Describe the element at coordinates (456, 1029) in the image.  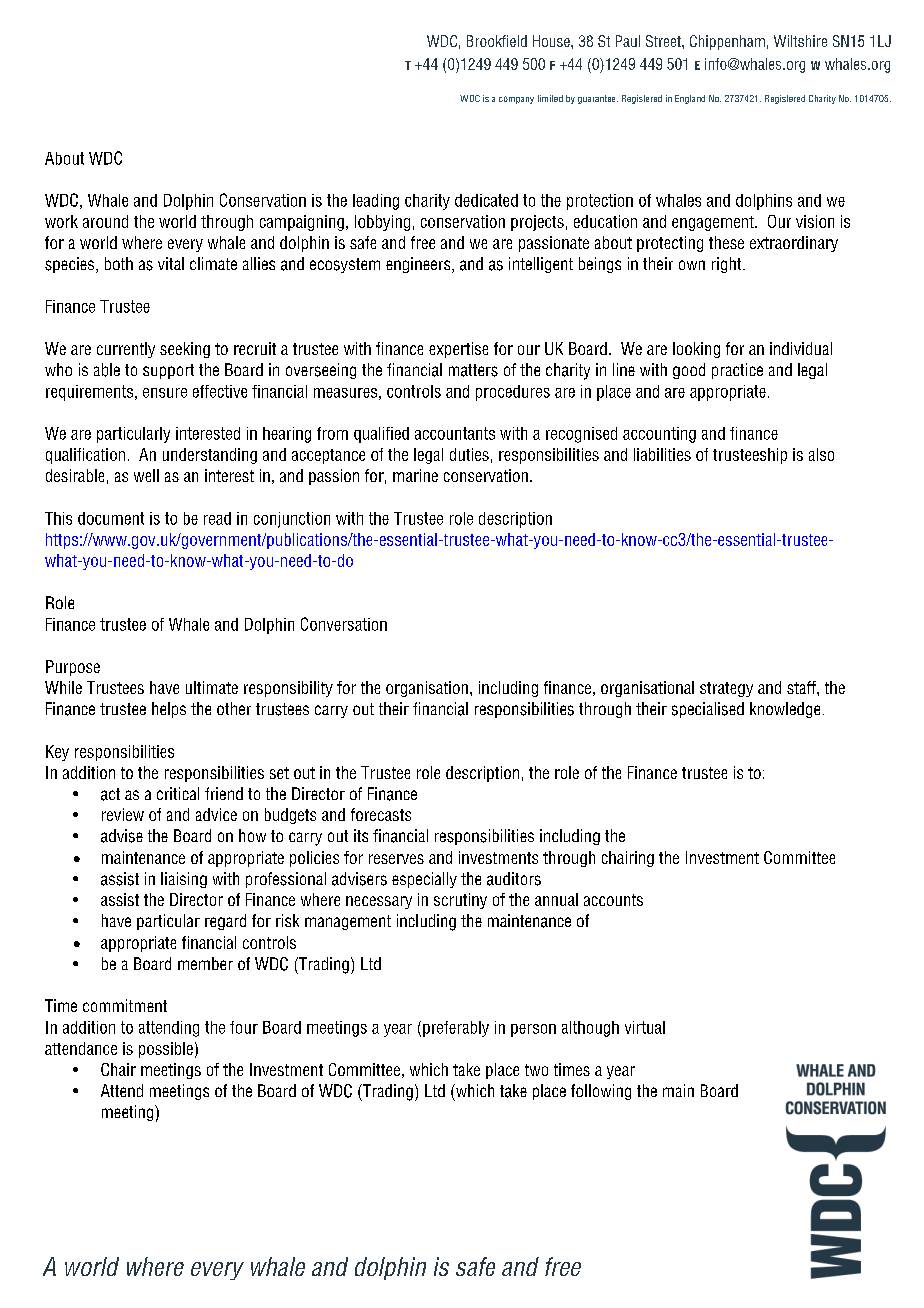
I see `preferably` at that location.
